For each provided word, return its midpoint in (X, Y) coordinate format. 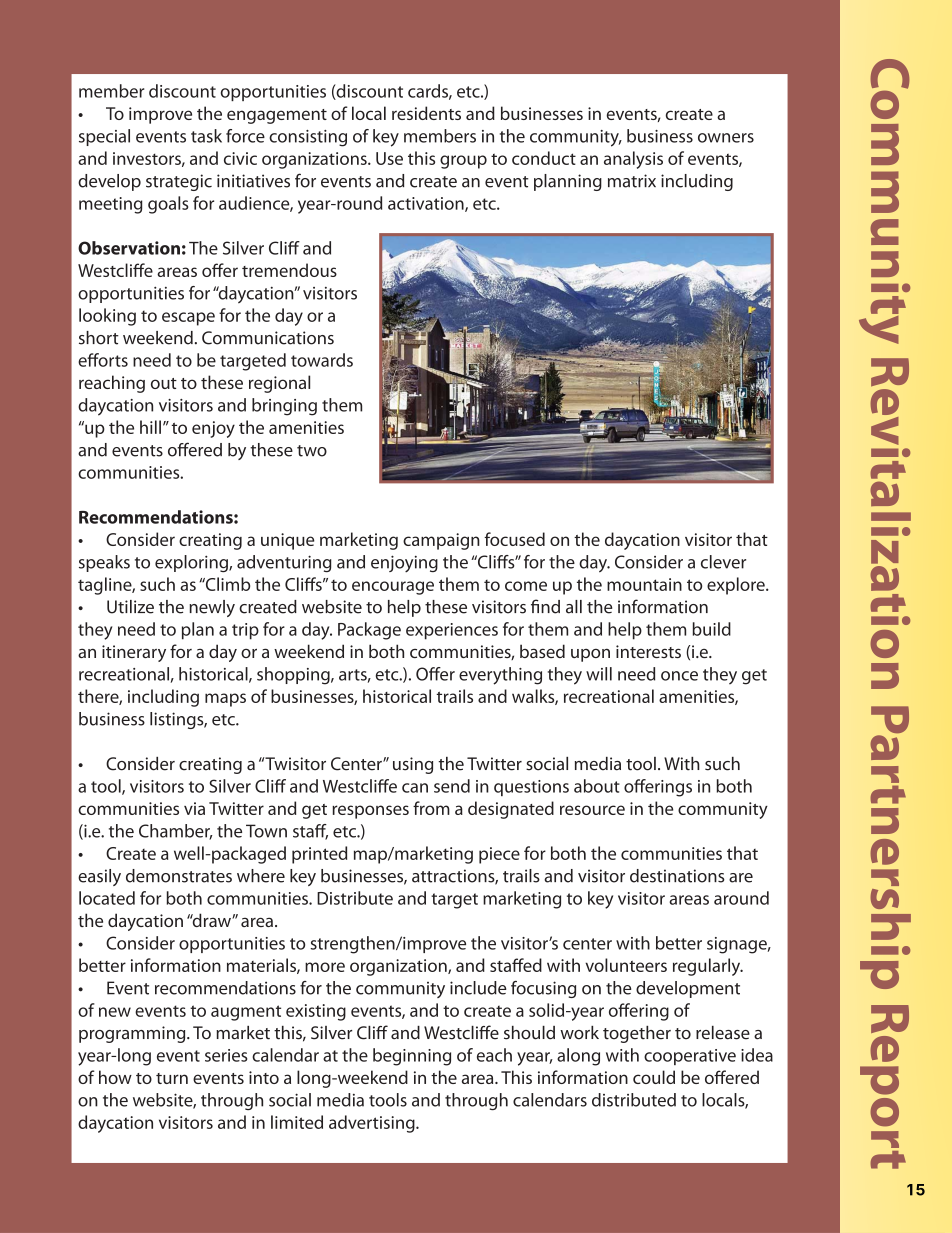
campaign (441, 541)
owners (726, 138)
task (206, 136)
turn (172, 1078)
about (597, 786)
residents (426, 113)
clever (723, 562)
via (194, 808)
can (415, 788)
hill (150, 427)
